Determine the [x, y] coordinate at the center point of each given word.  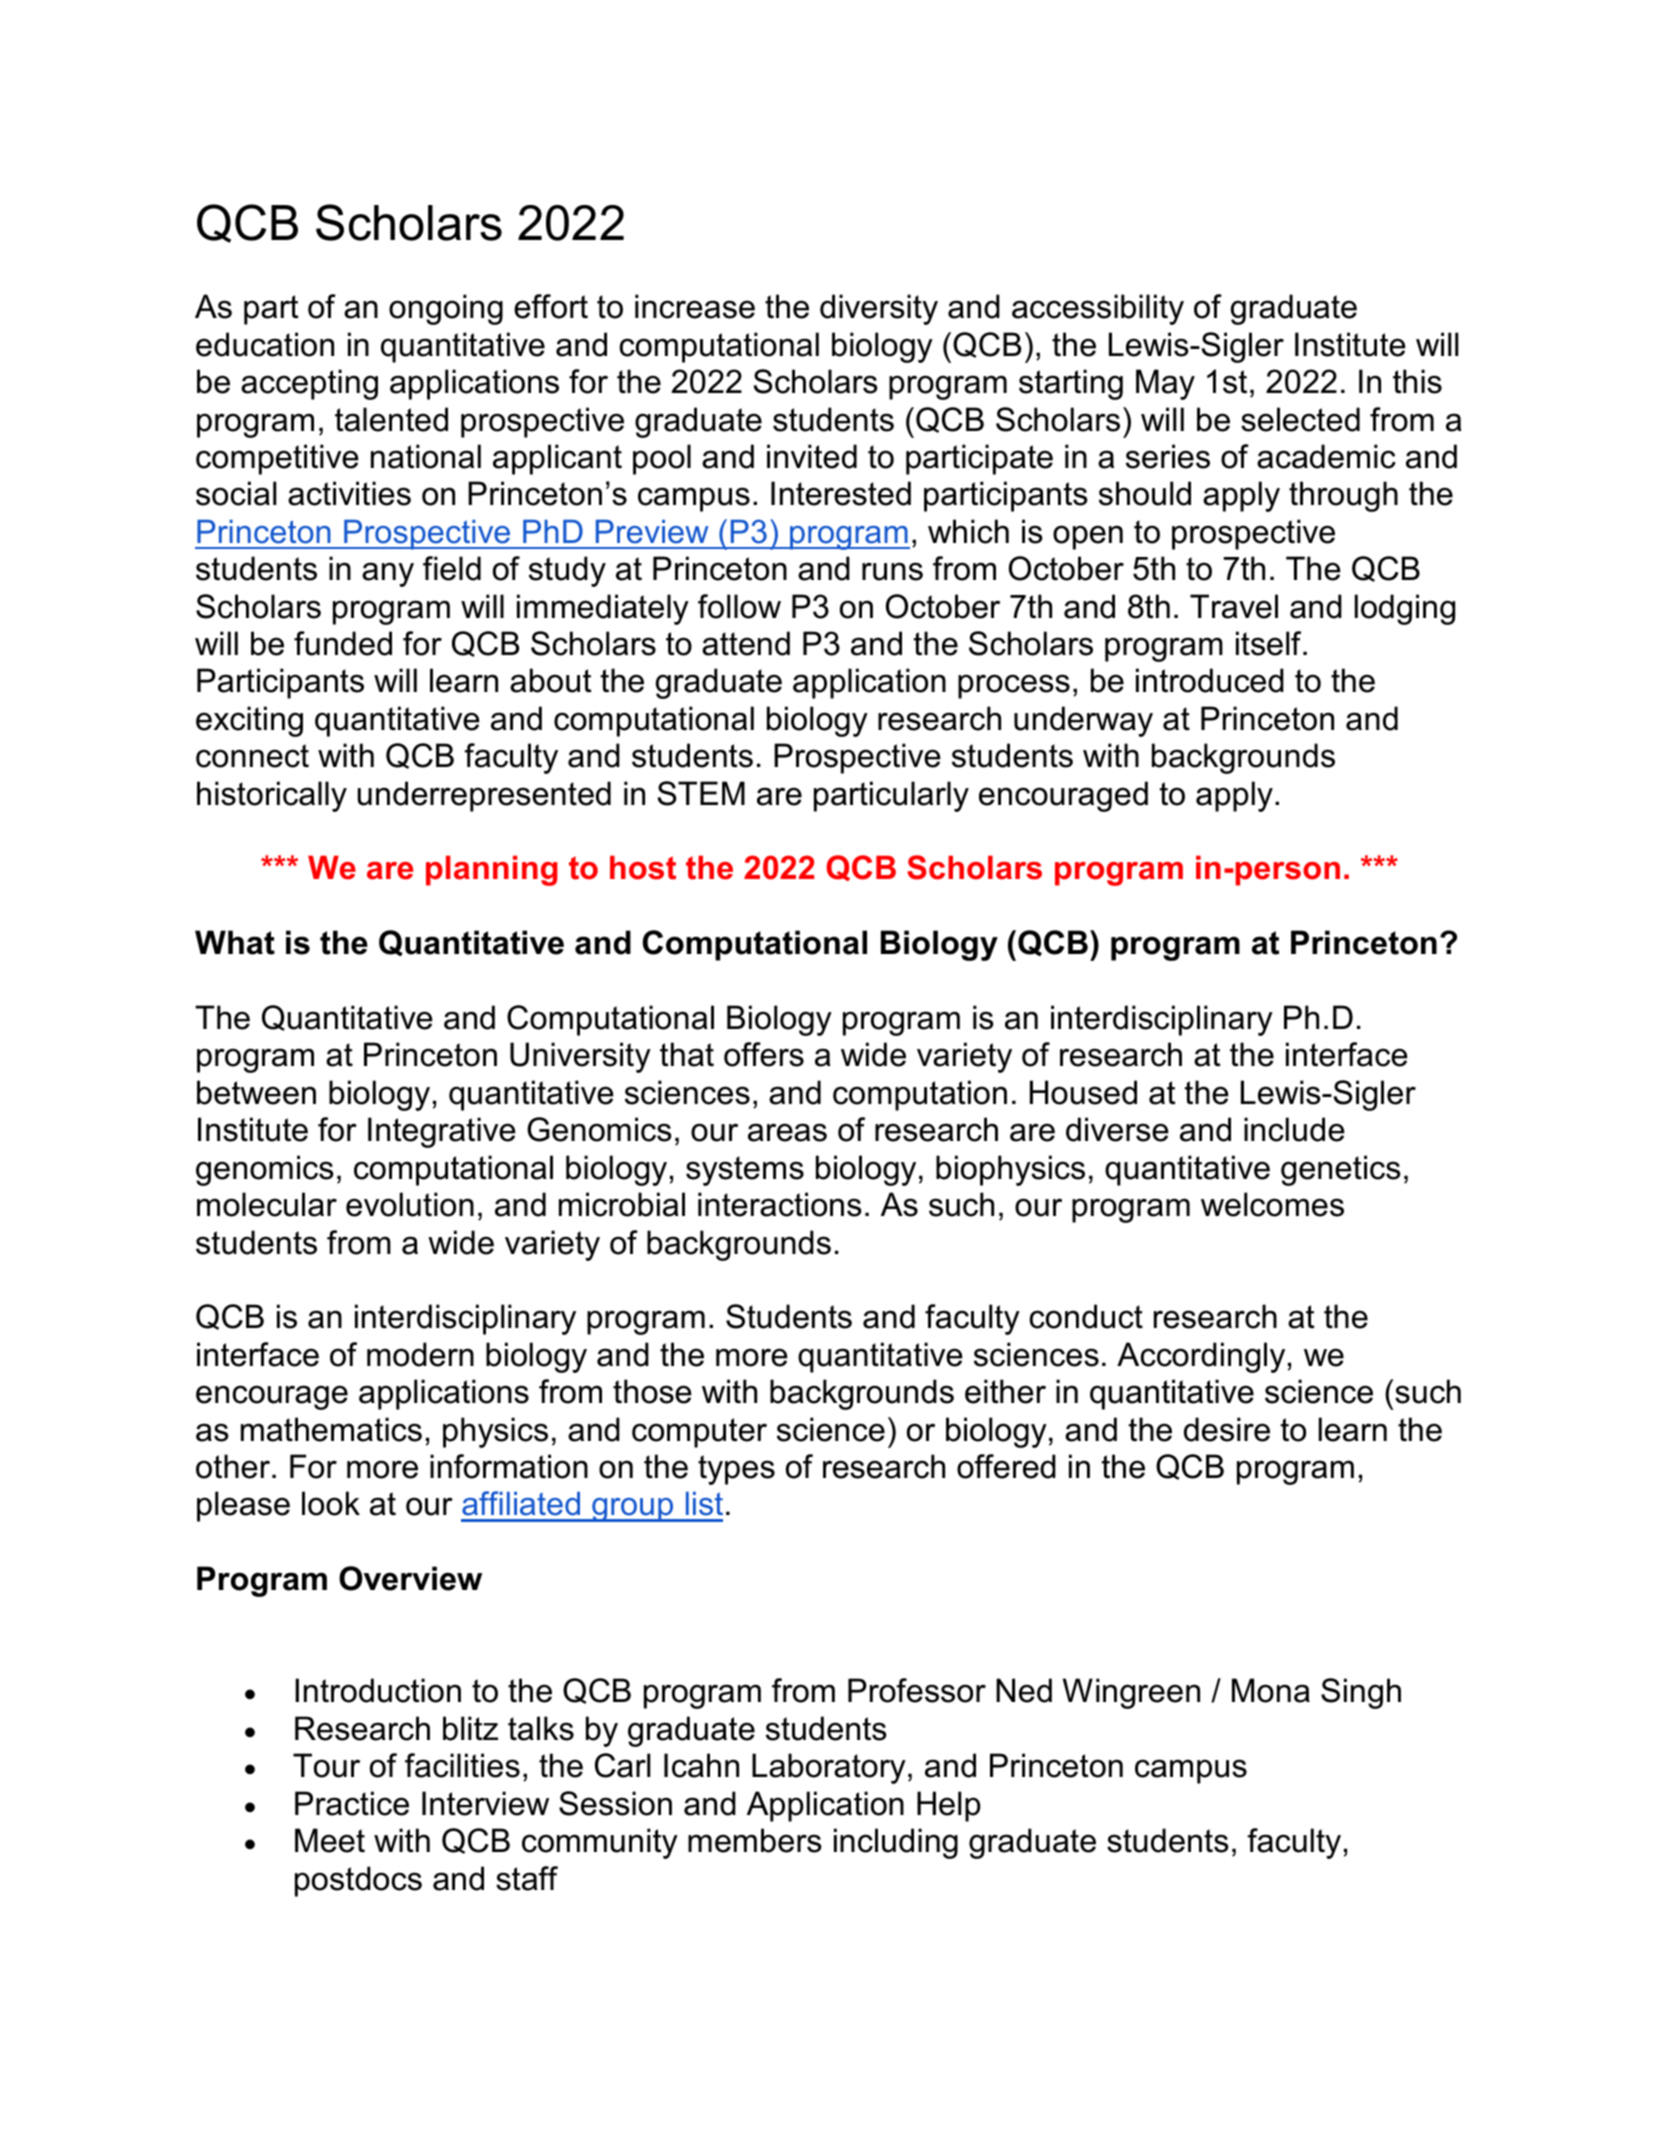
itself [1270, 643]
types [736, 1470]
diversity [879, 309]
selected [1300, 419]
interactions [780, 1204]
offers [764, 1054]
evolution [410, 1204]
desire [1227, 1429]
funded [343, 643]
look [331, 1503]
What [235, 942]
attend [746, 643]
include [1294, 1129]
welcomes [1272, 1204]
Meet [330, 1840]
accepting [309, 384]
